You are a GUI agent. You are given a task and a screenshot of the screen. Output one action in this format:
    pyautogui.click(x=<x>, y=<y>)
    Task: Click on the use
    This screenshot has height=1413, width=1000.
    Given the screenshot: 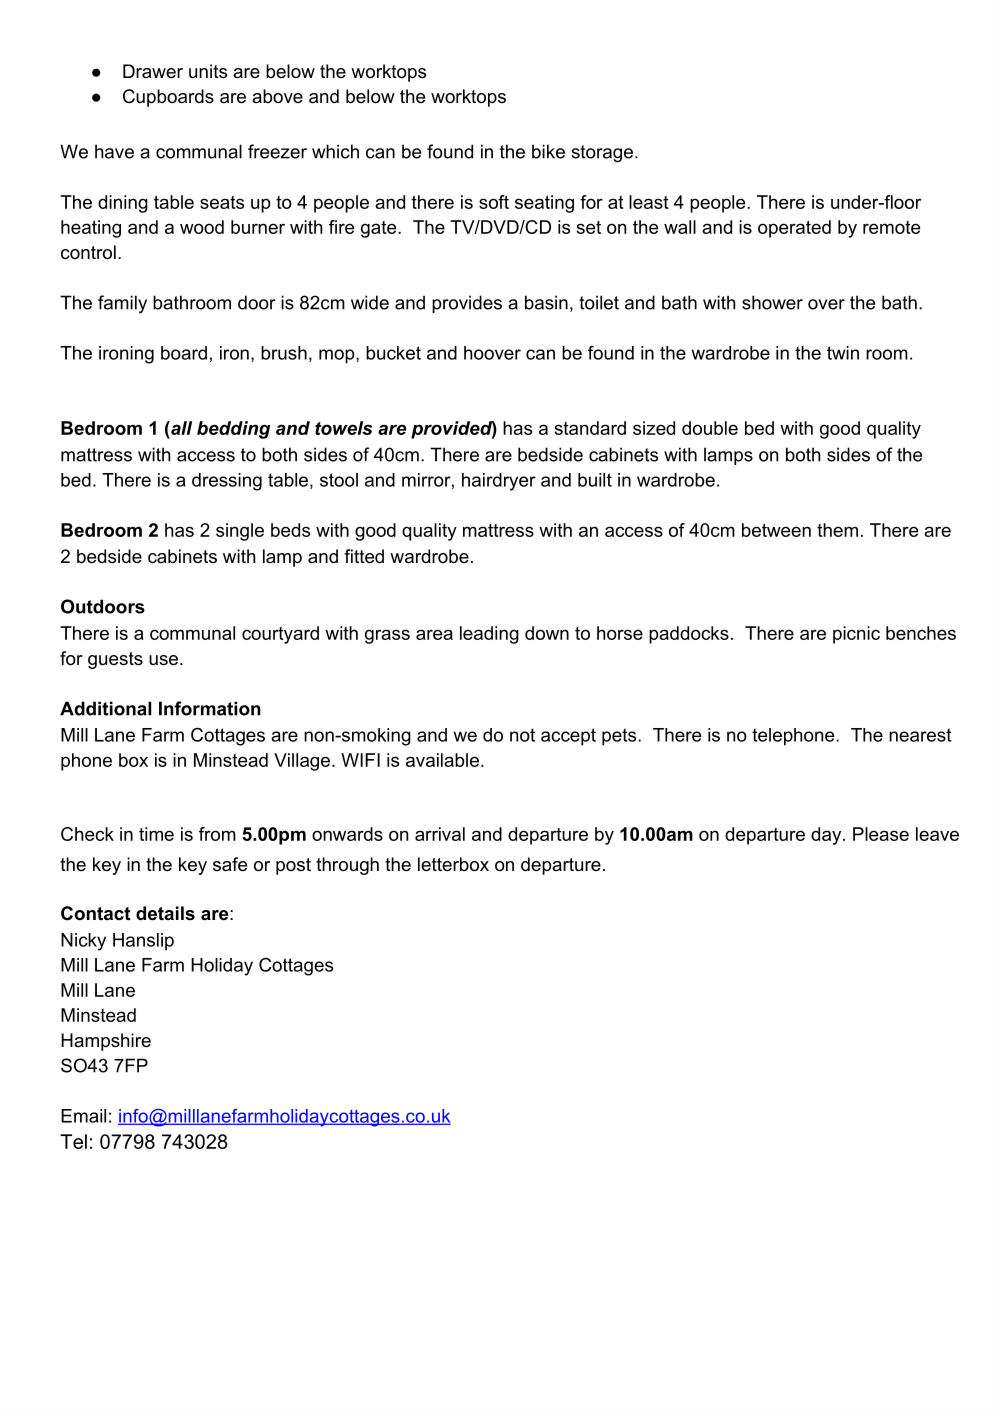 What is the action you would take?
    pyautogui.click(x=165, y=660)
